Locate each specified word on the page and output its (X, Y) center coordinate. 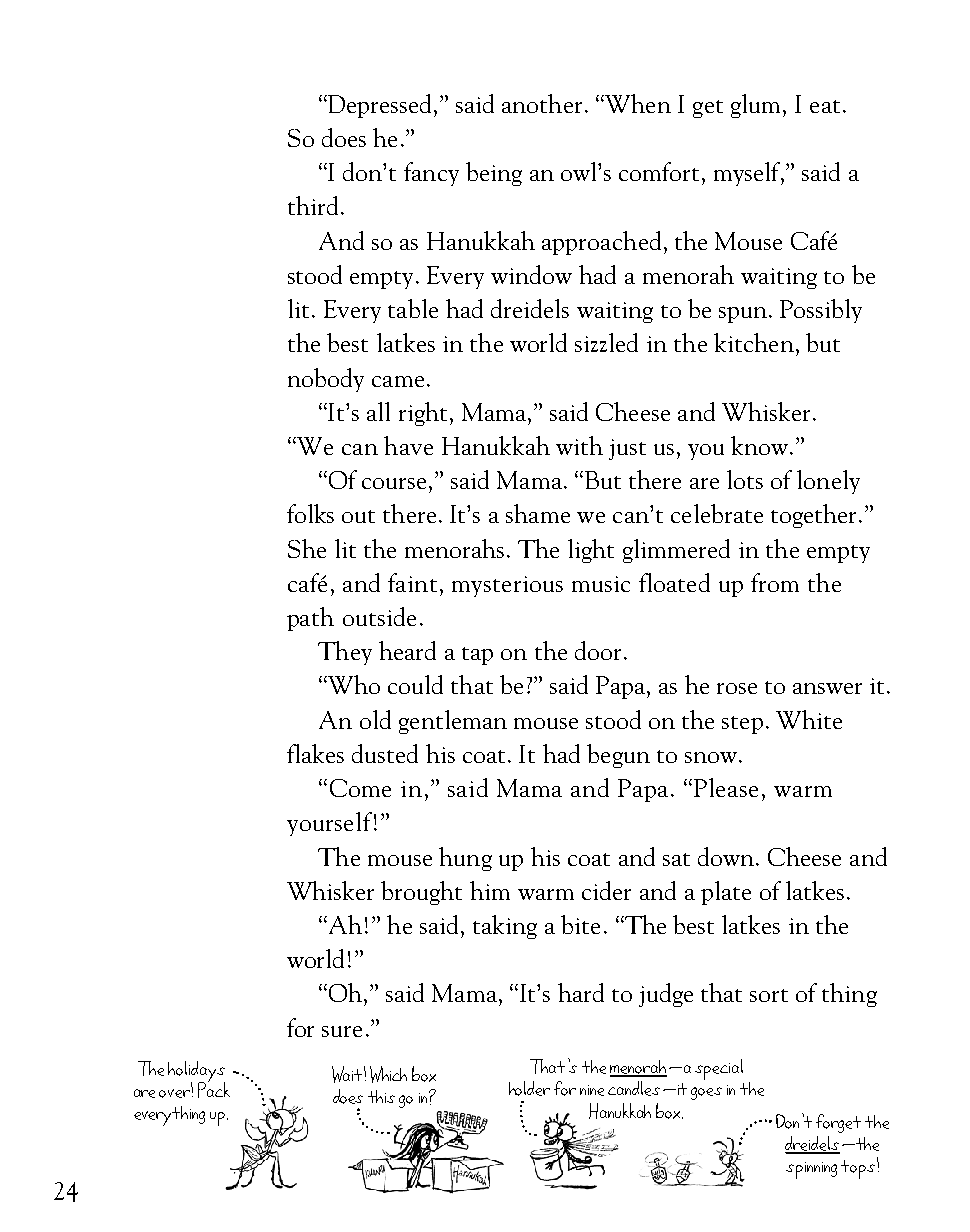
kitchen (754, 342)
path (310, 619)
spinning (811, 1170)
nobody (326, 380)
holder (529, 1088)
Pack (214, 1088)
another (542, 103)
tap (477, 656)
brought (421, 893)
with (579, 445)
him (490, 890)
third (313, 205)
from (775, 582)
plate (726, 893)
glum (757, 106)
